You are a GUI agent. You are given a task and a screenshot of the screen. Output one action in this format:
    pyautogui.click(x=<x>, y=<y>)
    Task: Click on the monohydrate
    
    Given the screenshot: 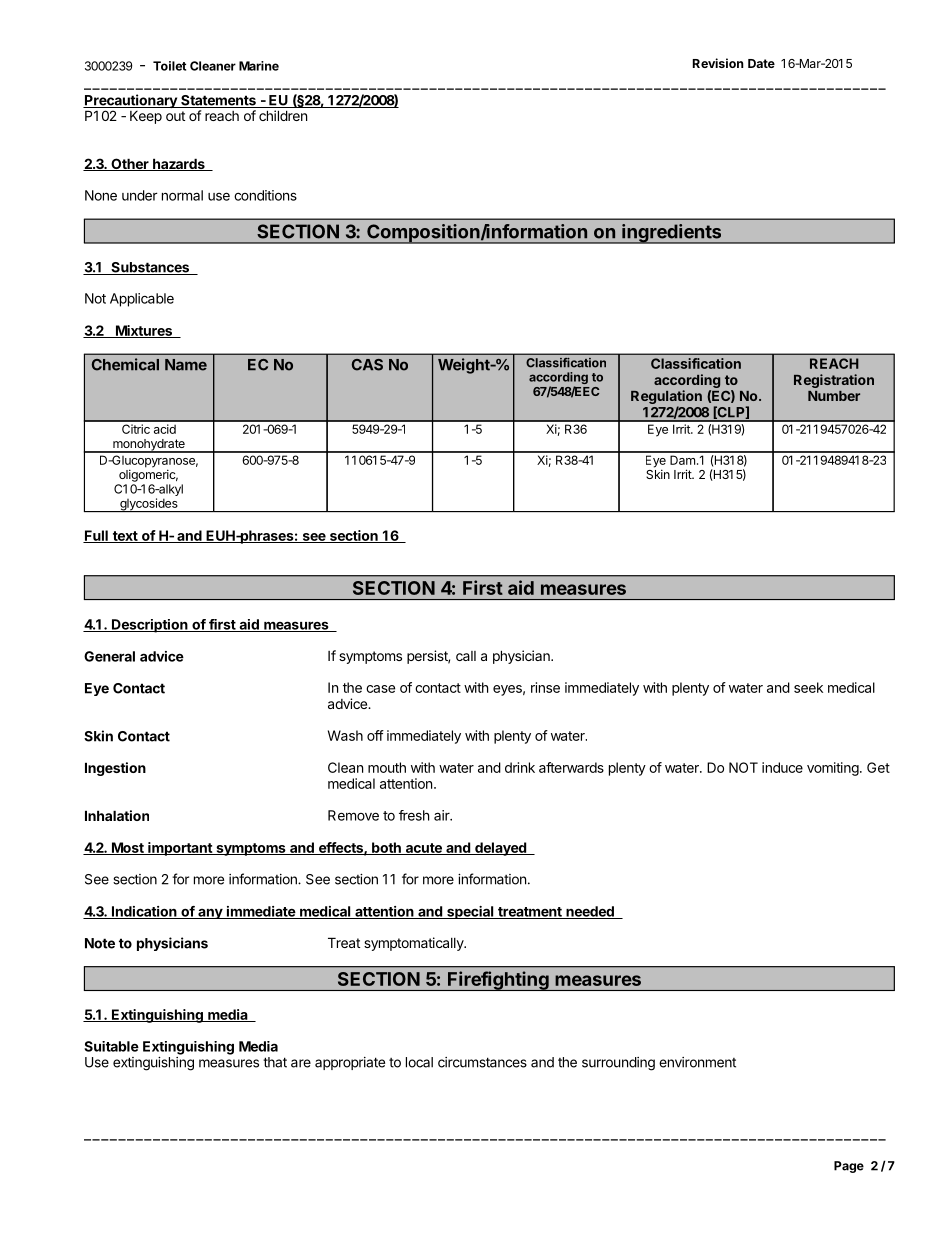 What is the action you would take?
    pyautogui.click(x=149, y=446)
